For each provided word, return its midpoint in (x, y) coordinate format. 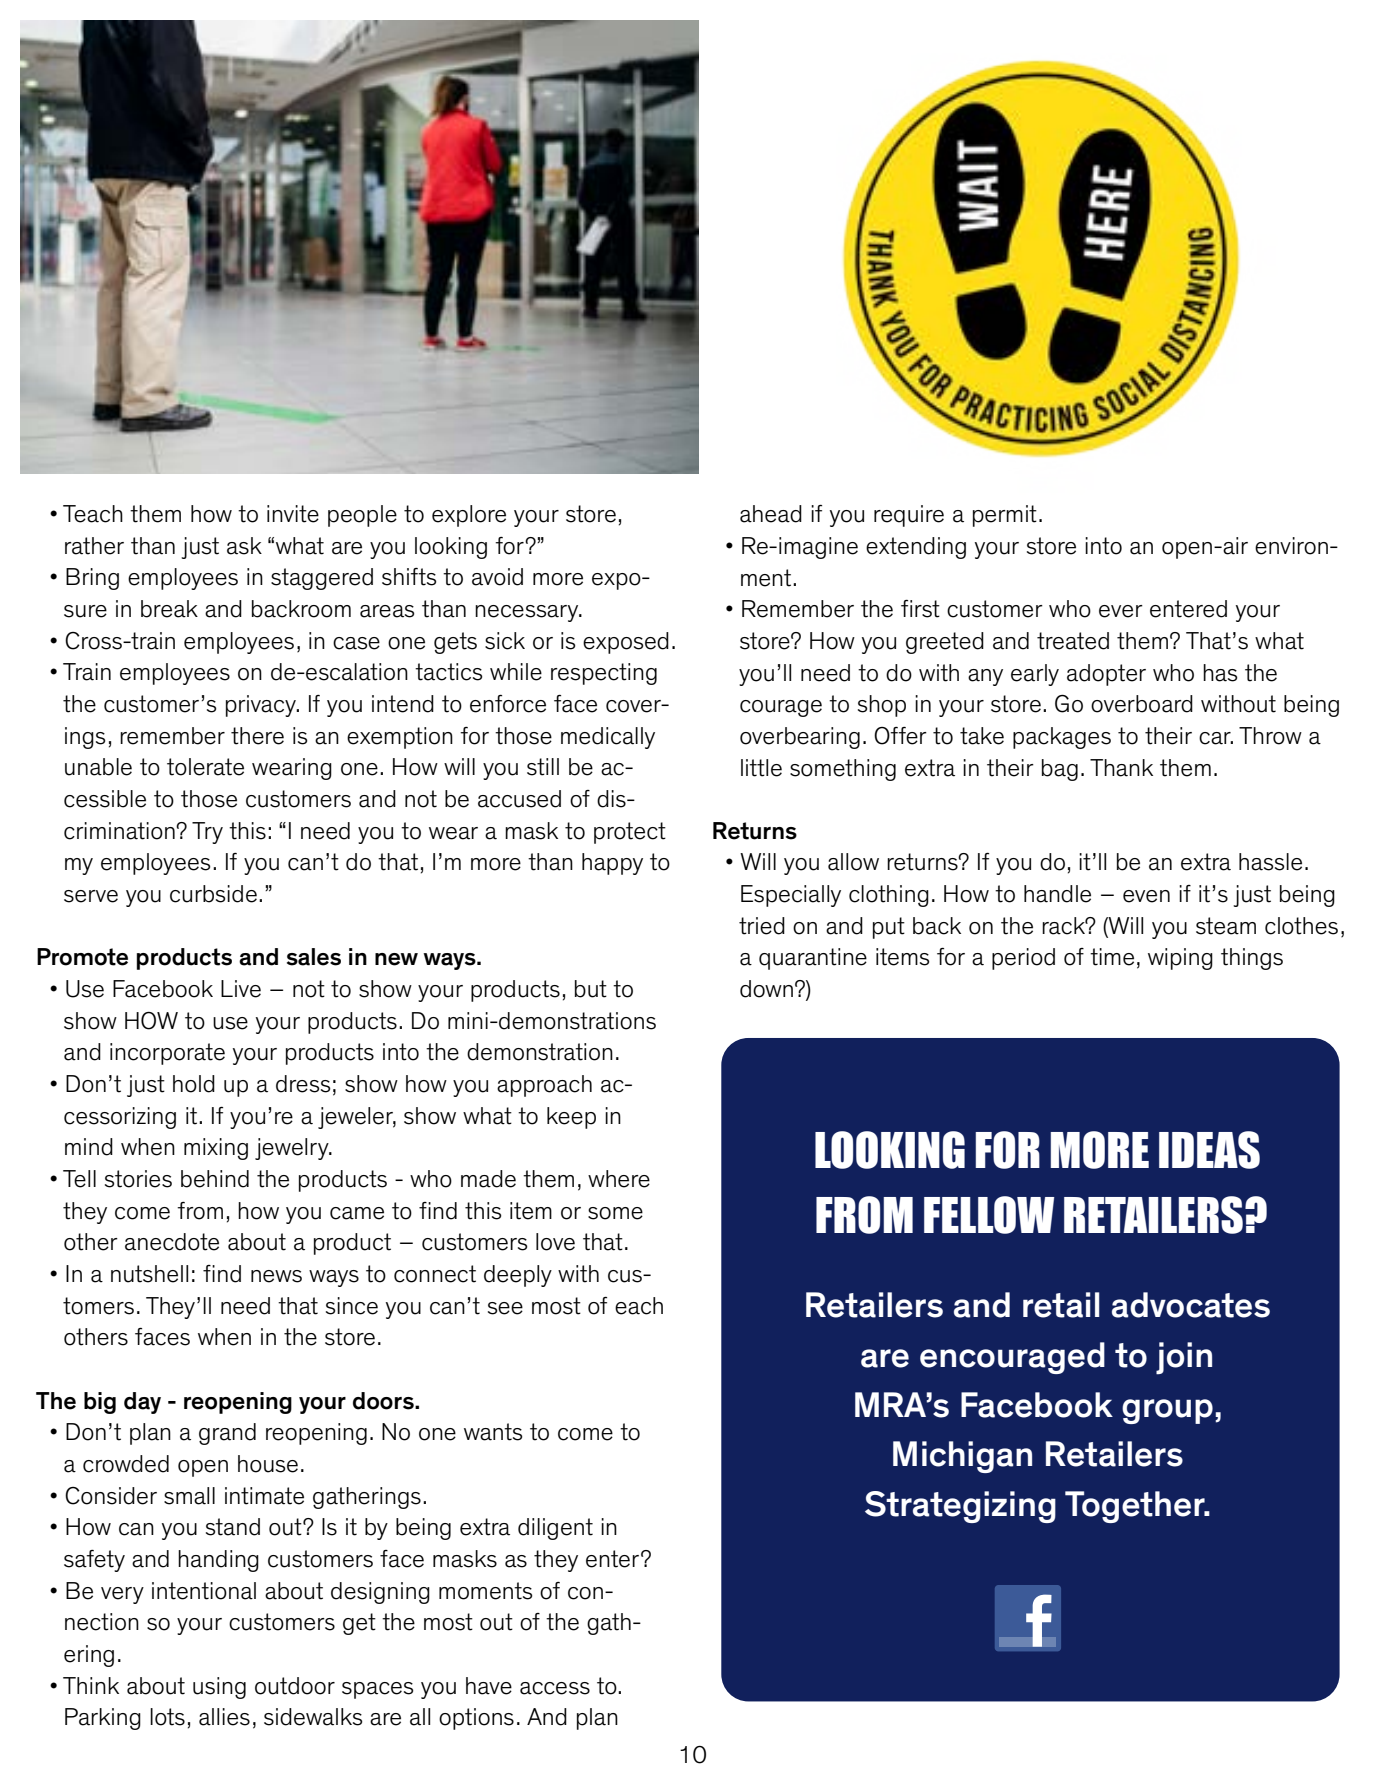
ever (1121, 611)
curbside (213, 894)
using (219, 1688)
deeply (518, 1276)
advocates (1191, 1305)
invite (293, 514)
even (1146, 896)
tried (762, 926)
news (276, 1276)
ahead (771, 514)
